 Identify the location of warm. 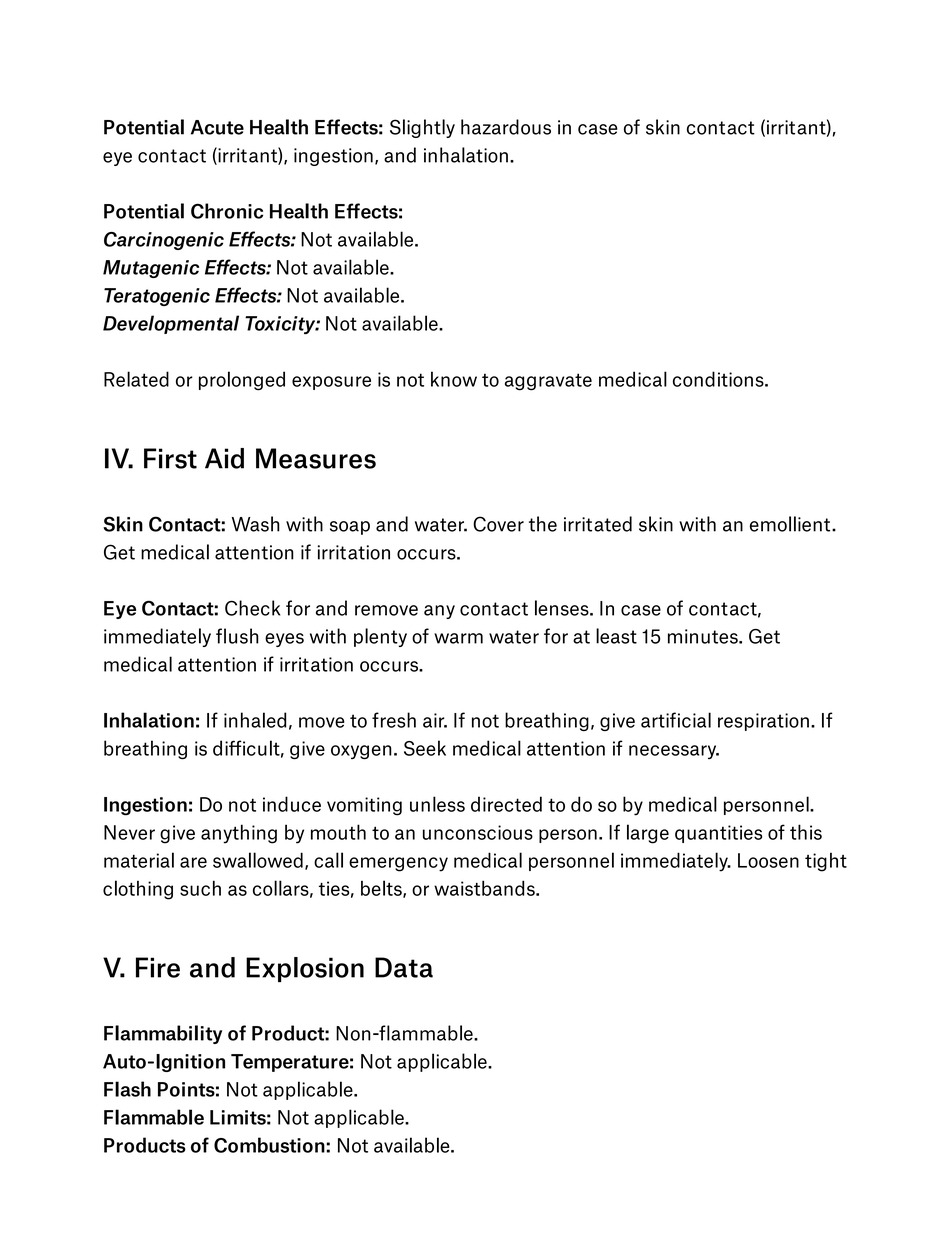
(458, 638).
